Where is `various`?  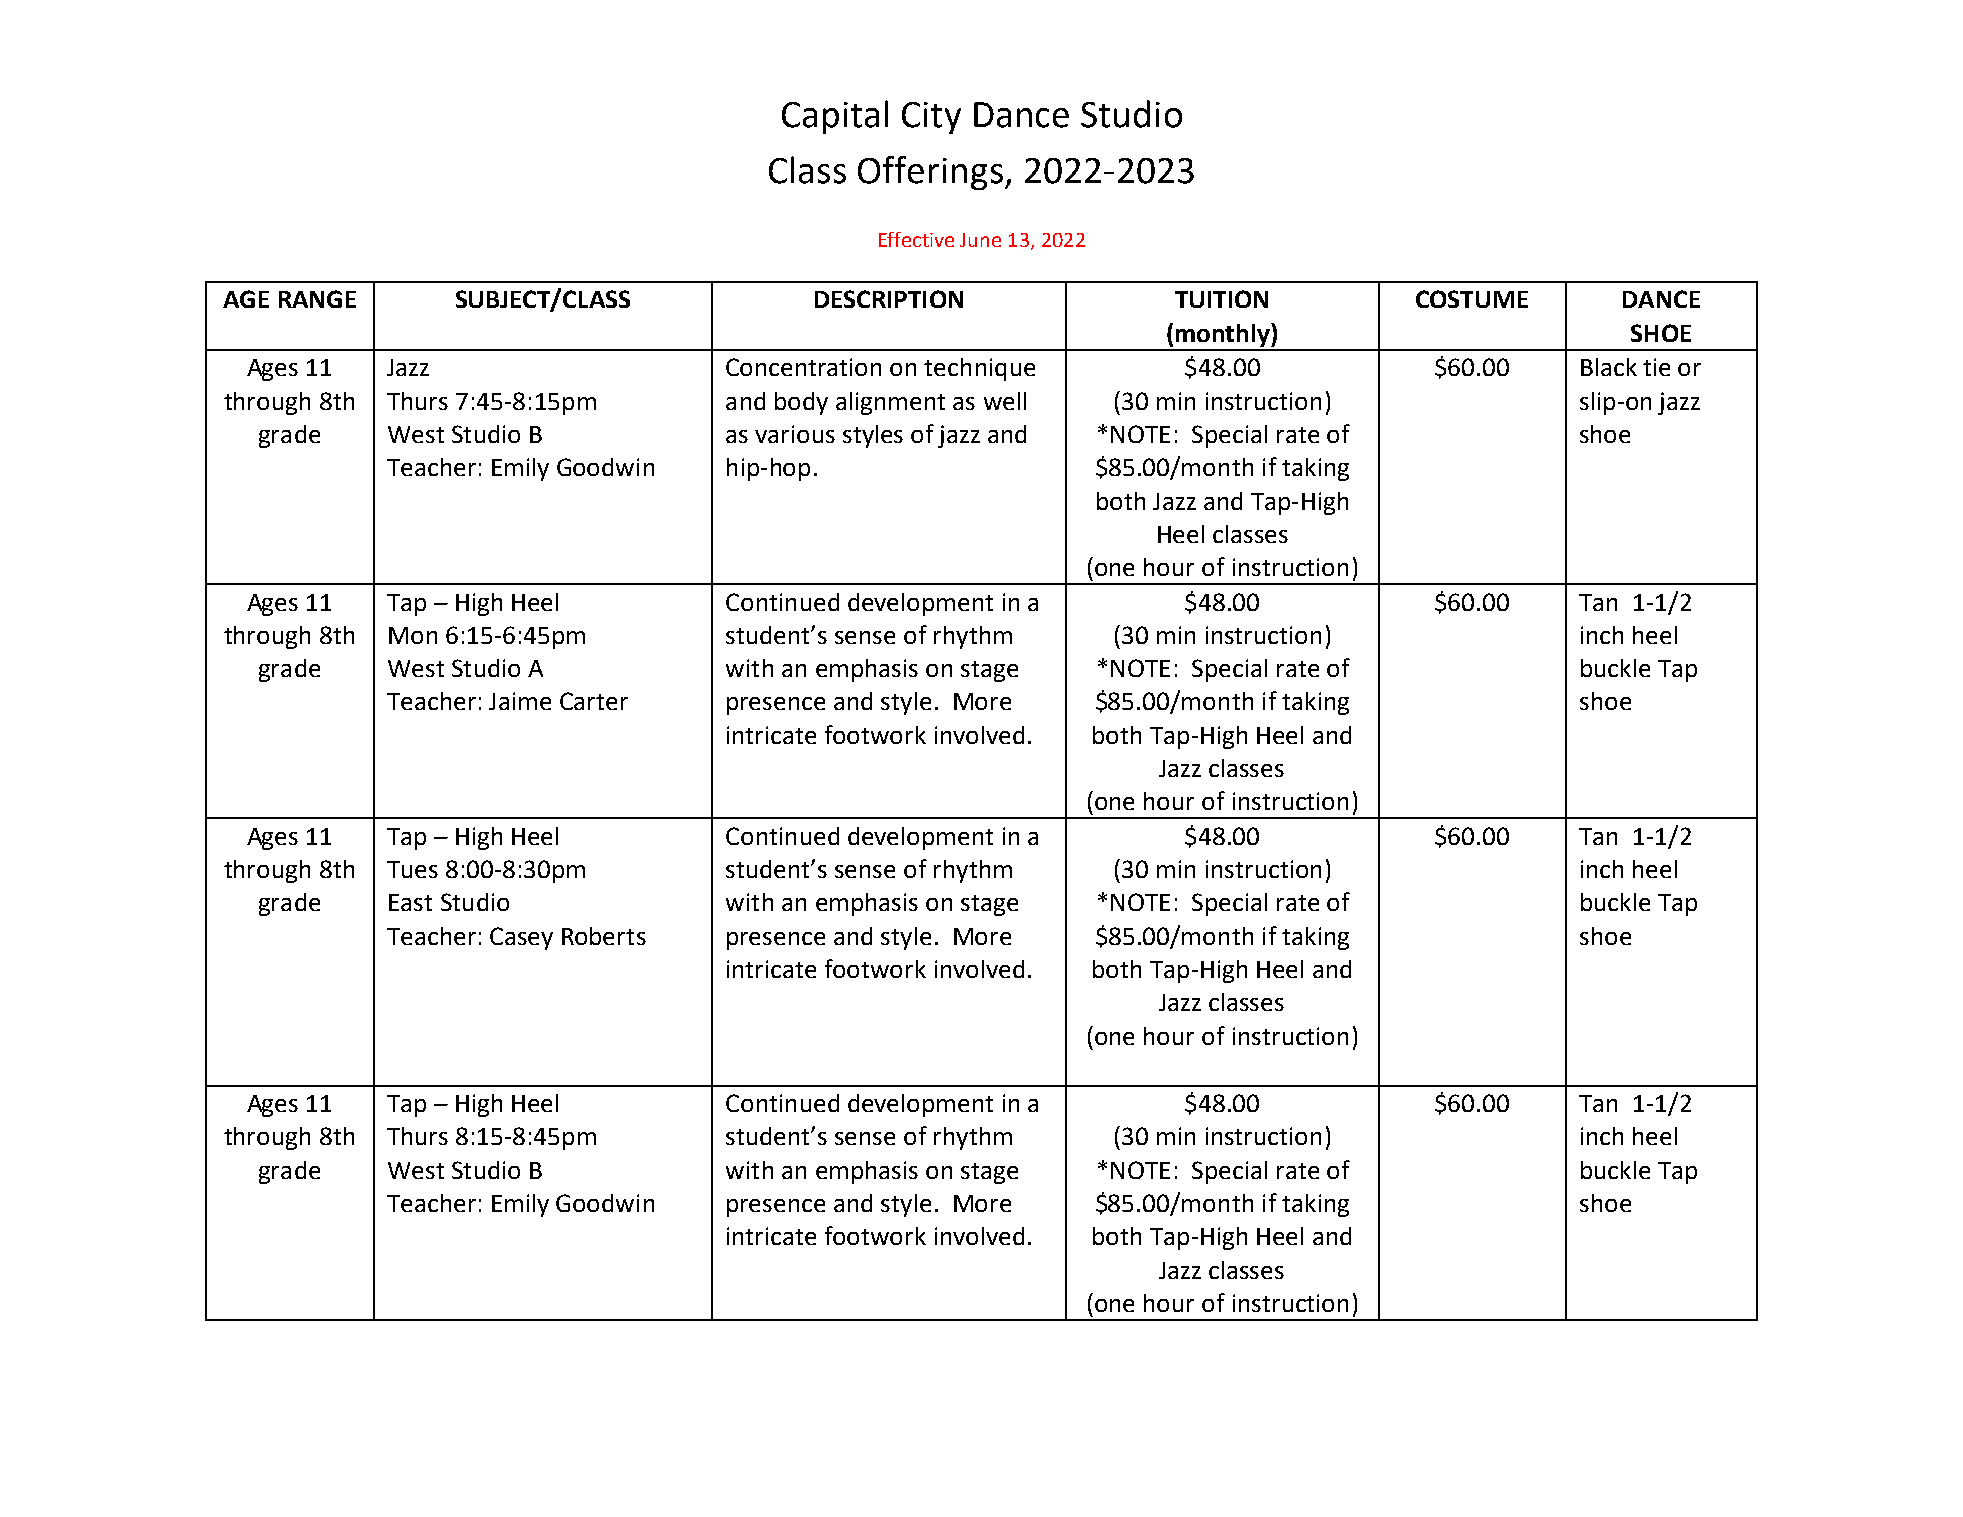 various is located at coordinates (795, 434).
